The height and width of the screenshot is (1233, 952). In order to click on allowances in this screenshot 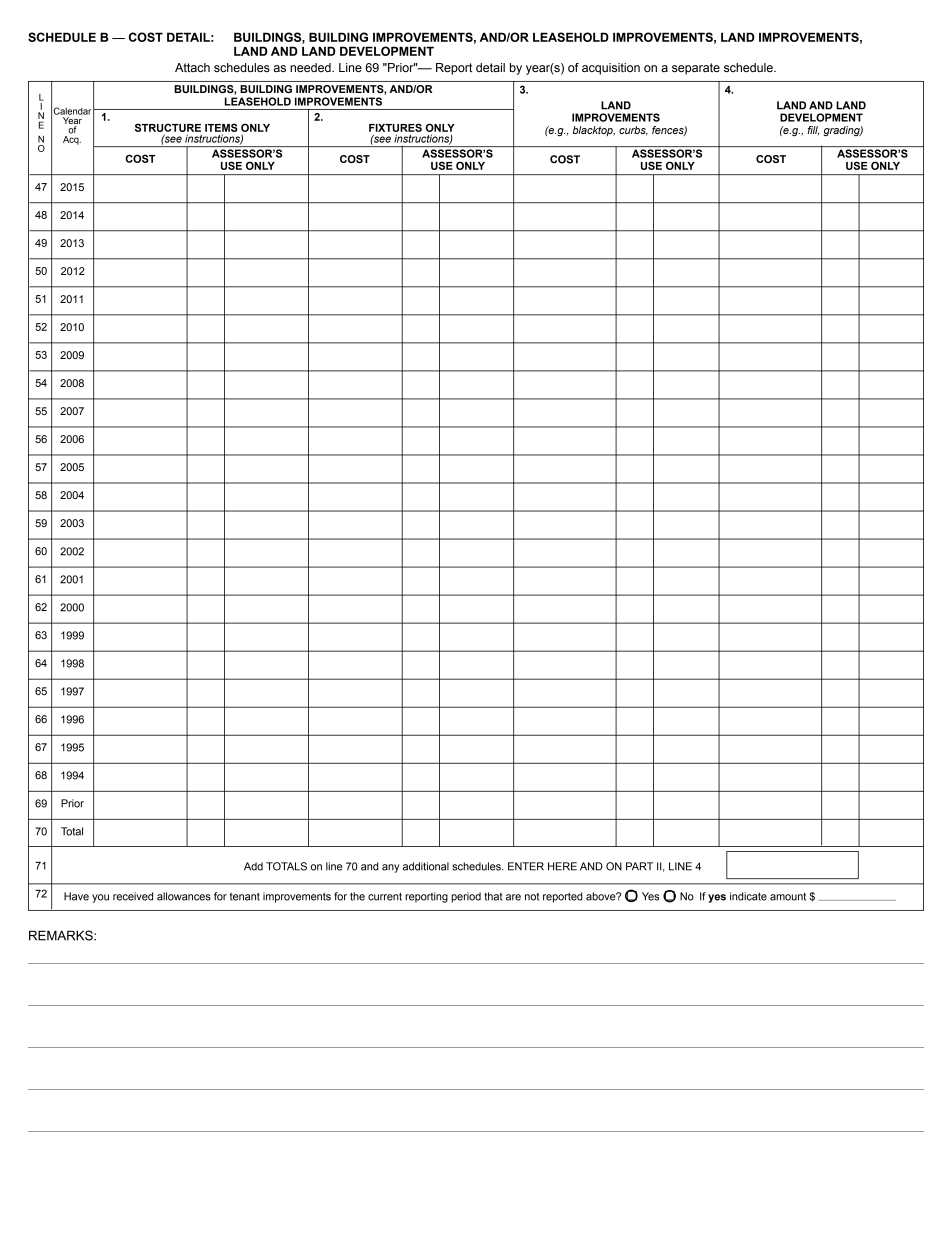, I will do `click(184, 896)`.
